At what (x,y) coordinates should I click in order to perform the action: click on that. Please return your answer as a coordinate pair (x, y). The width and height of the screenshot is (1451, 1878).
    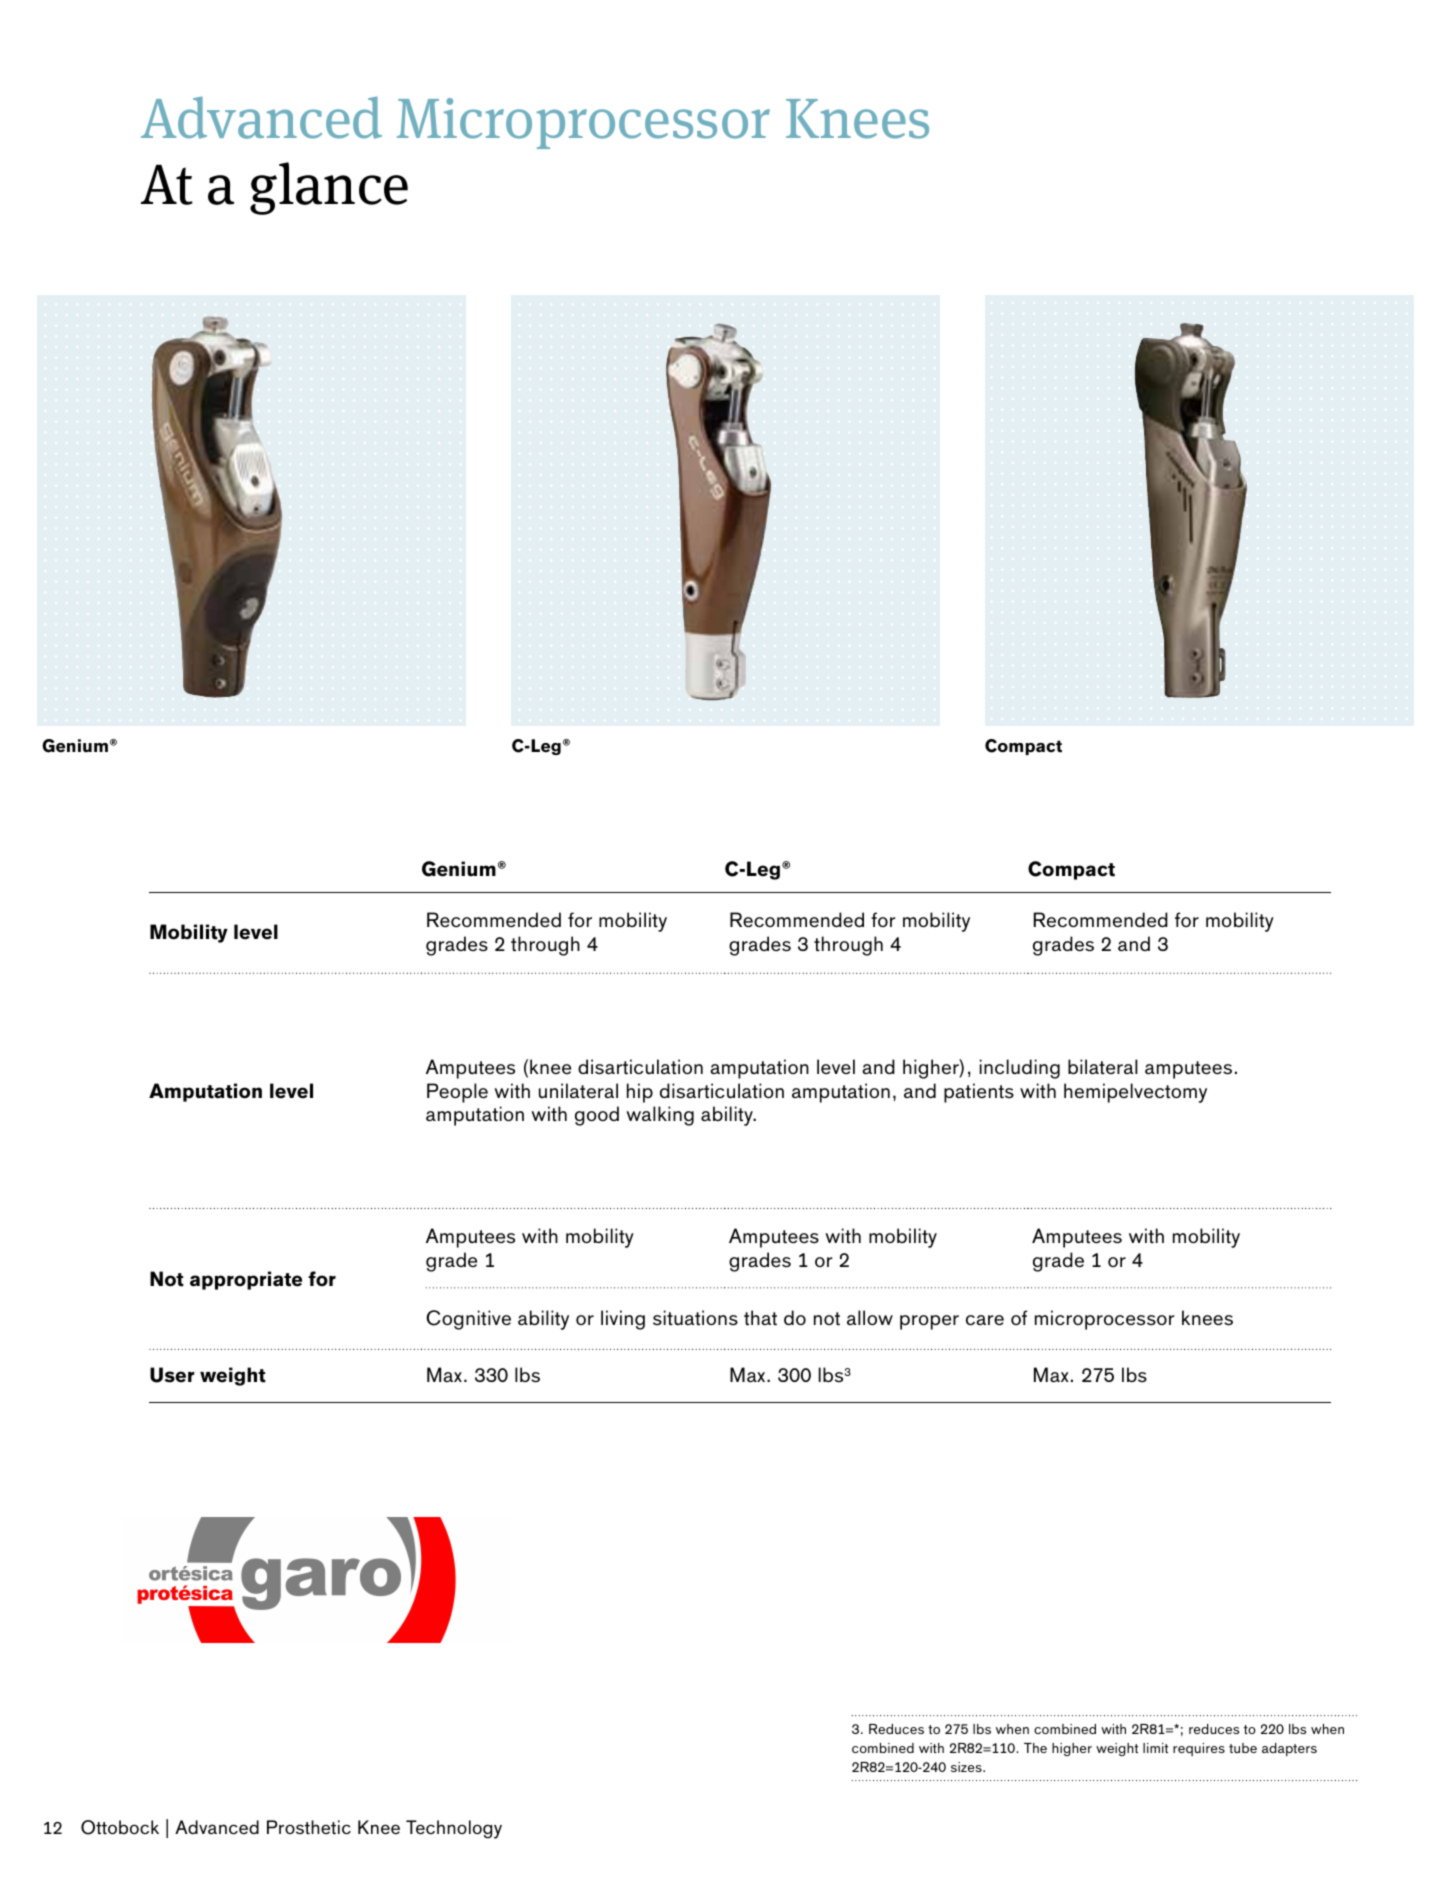
    Looking at the image, I should click on (760, 1318).
